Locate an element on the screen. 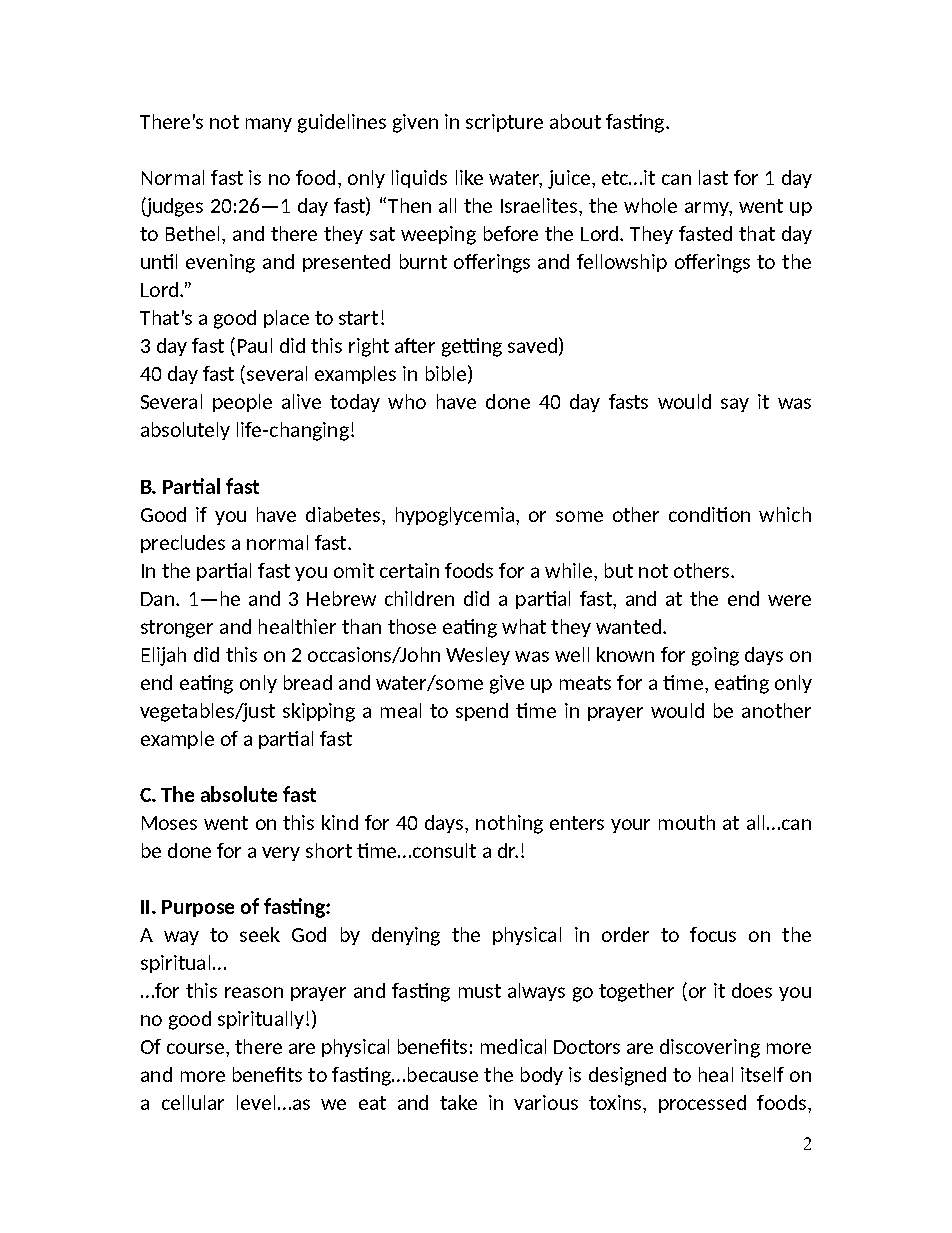 Image resolution: width=952 pixels, height=1233 pixels. discovering is located at coordinates (710, 1048).
